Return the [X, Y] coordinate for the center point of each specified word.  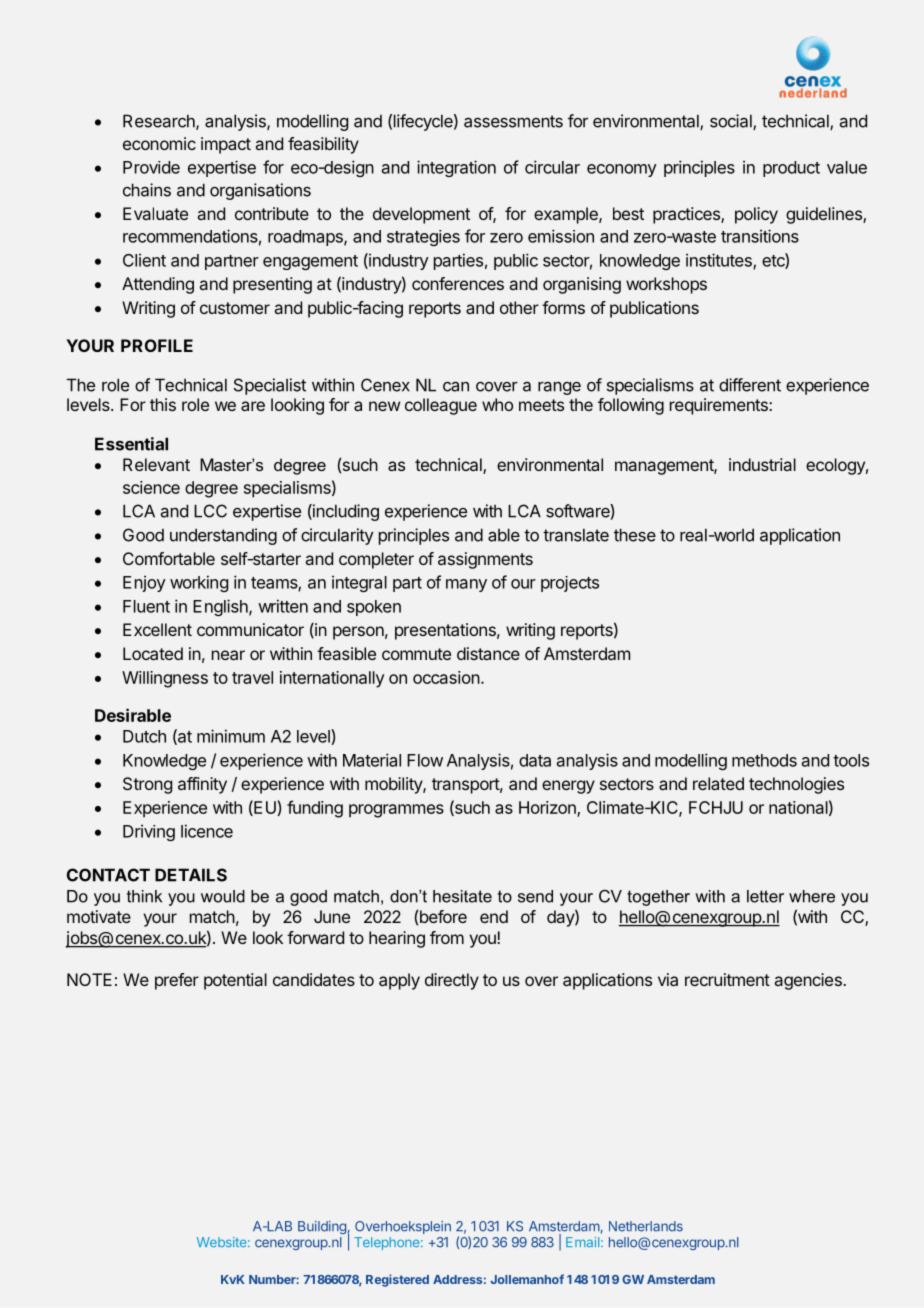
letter [765, 896]
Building [322, 1227]
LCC [210, 511]
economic [159, 143]
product [791, 169]
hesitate [462, 896]
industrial [762, 464]
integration [456, 168]
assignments [485, 560]
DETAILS [191, 875]
